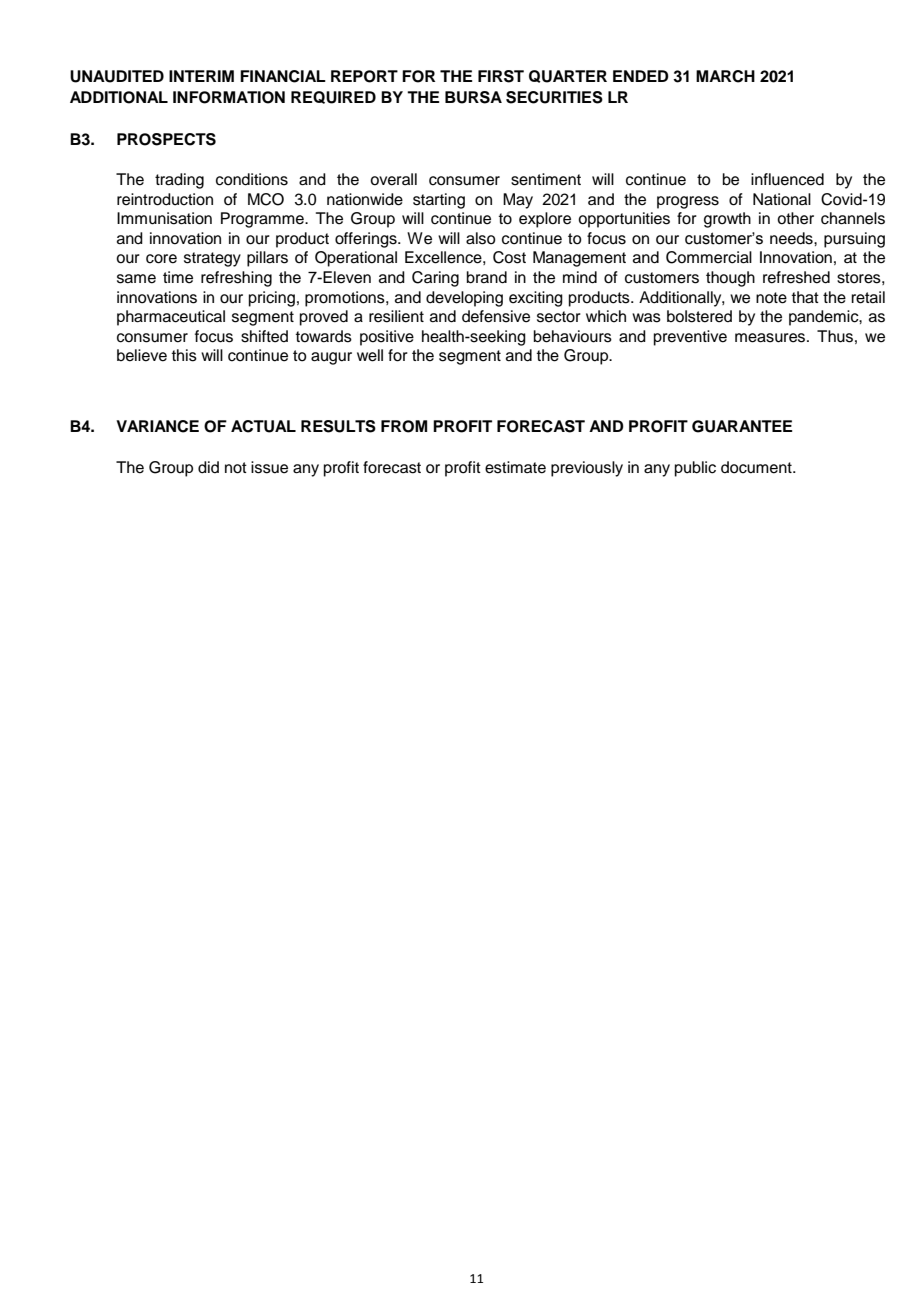  What do you see at coordinates (795, 218) in the screenshot?
I see `other` at bounding box center [795, 218].
